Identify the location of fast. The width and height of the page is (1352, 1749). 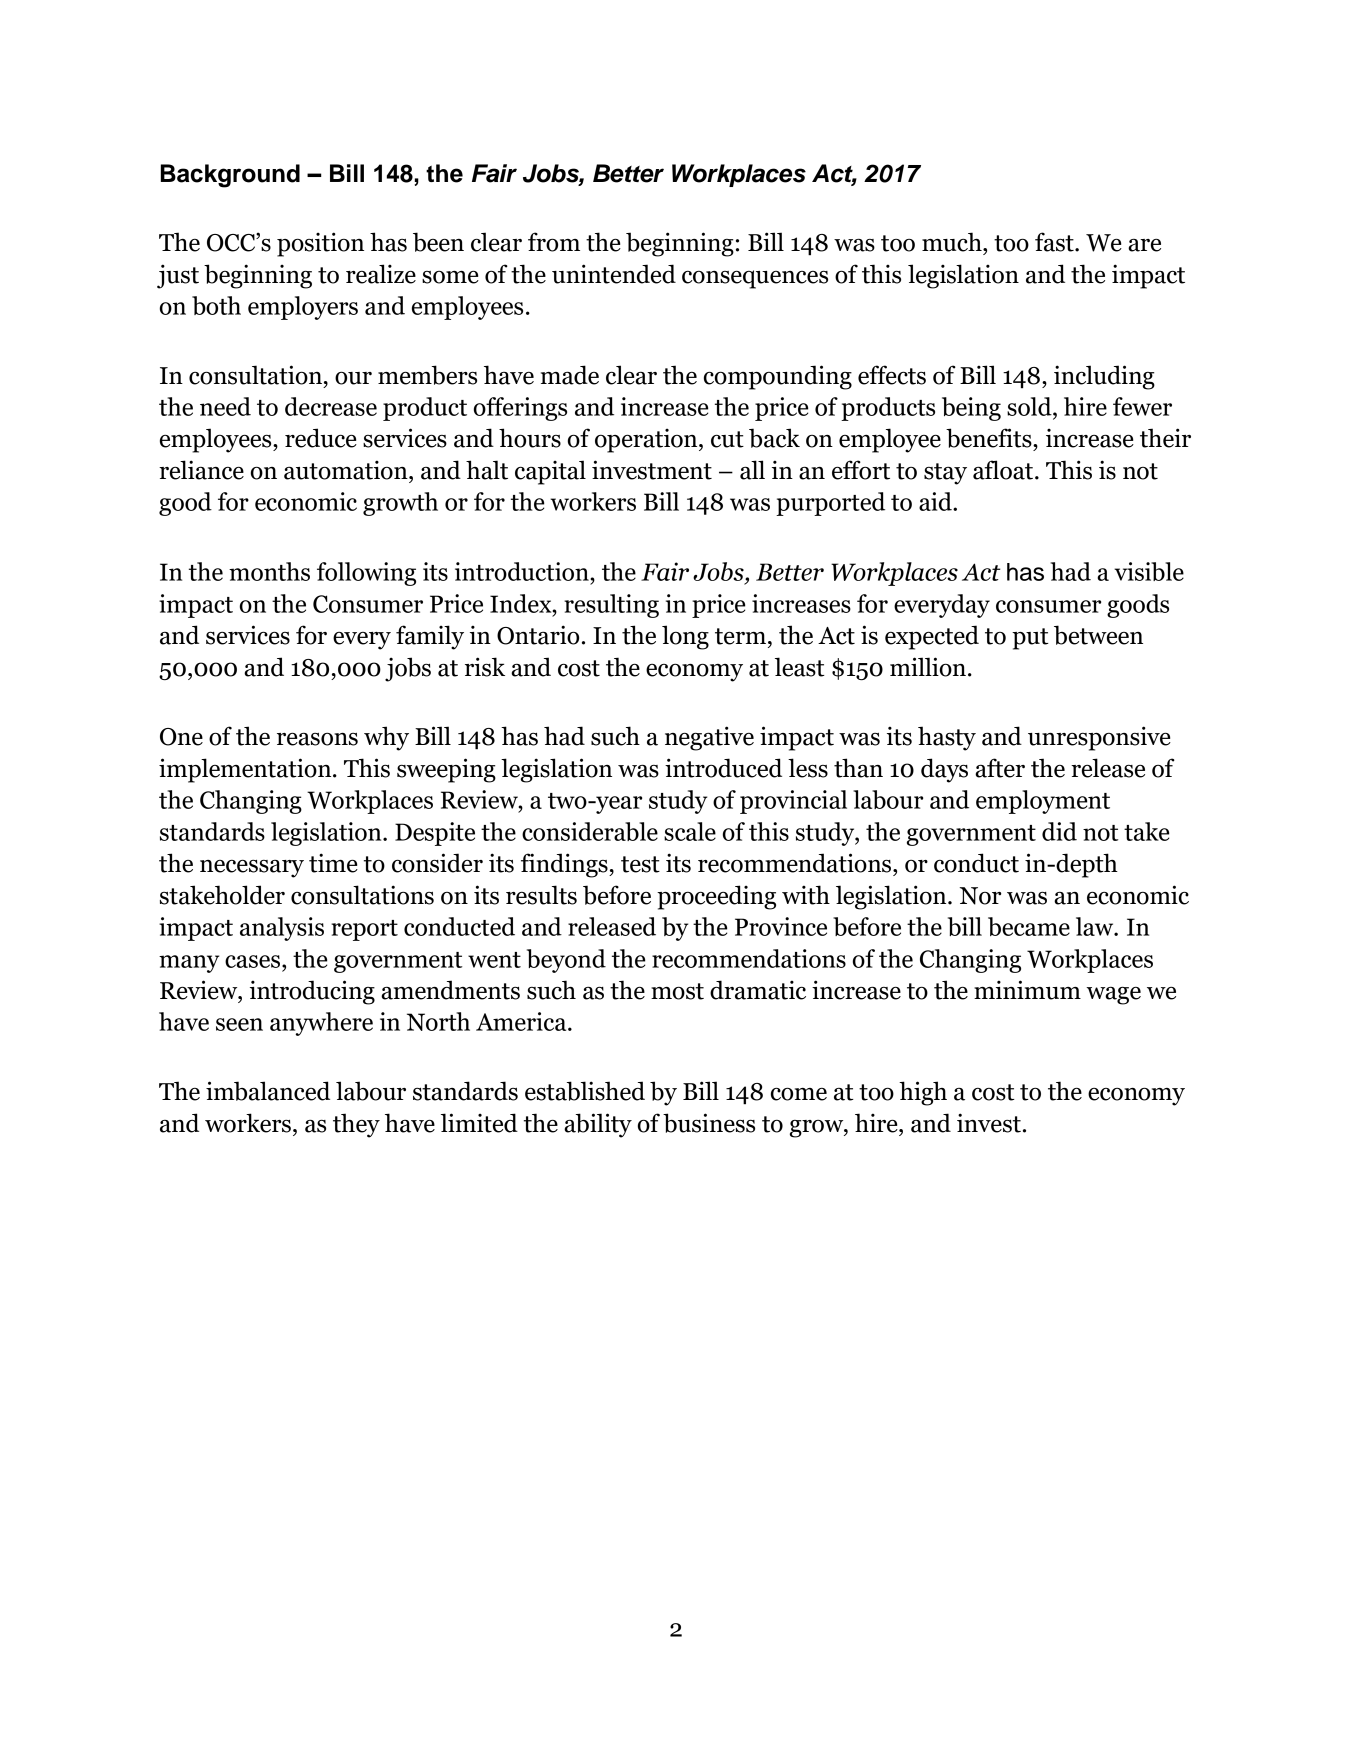
(1055, 242).
